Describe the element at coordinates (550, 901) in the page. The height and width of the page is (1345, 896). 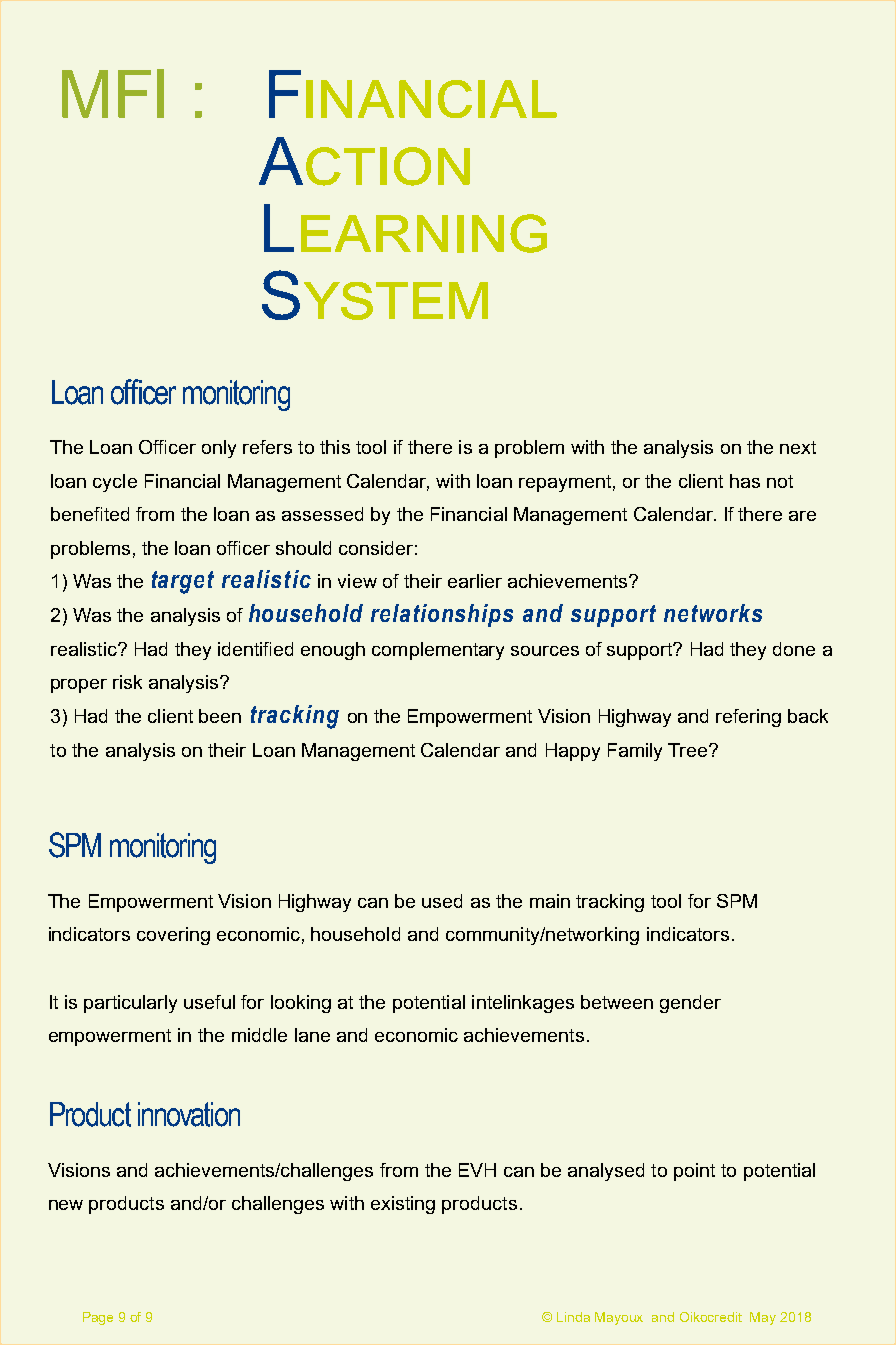
I see `main` at that location.
